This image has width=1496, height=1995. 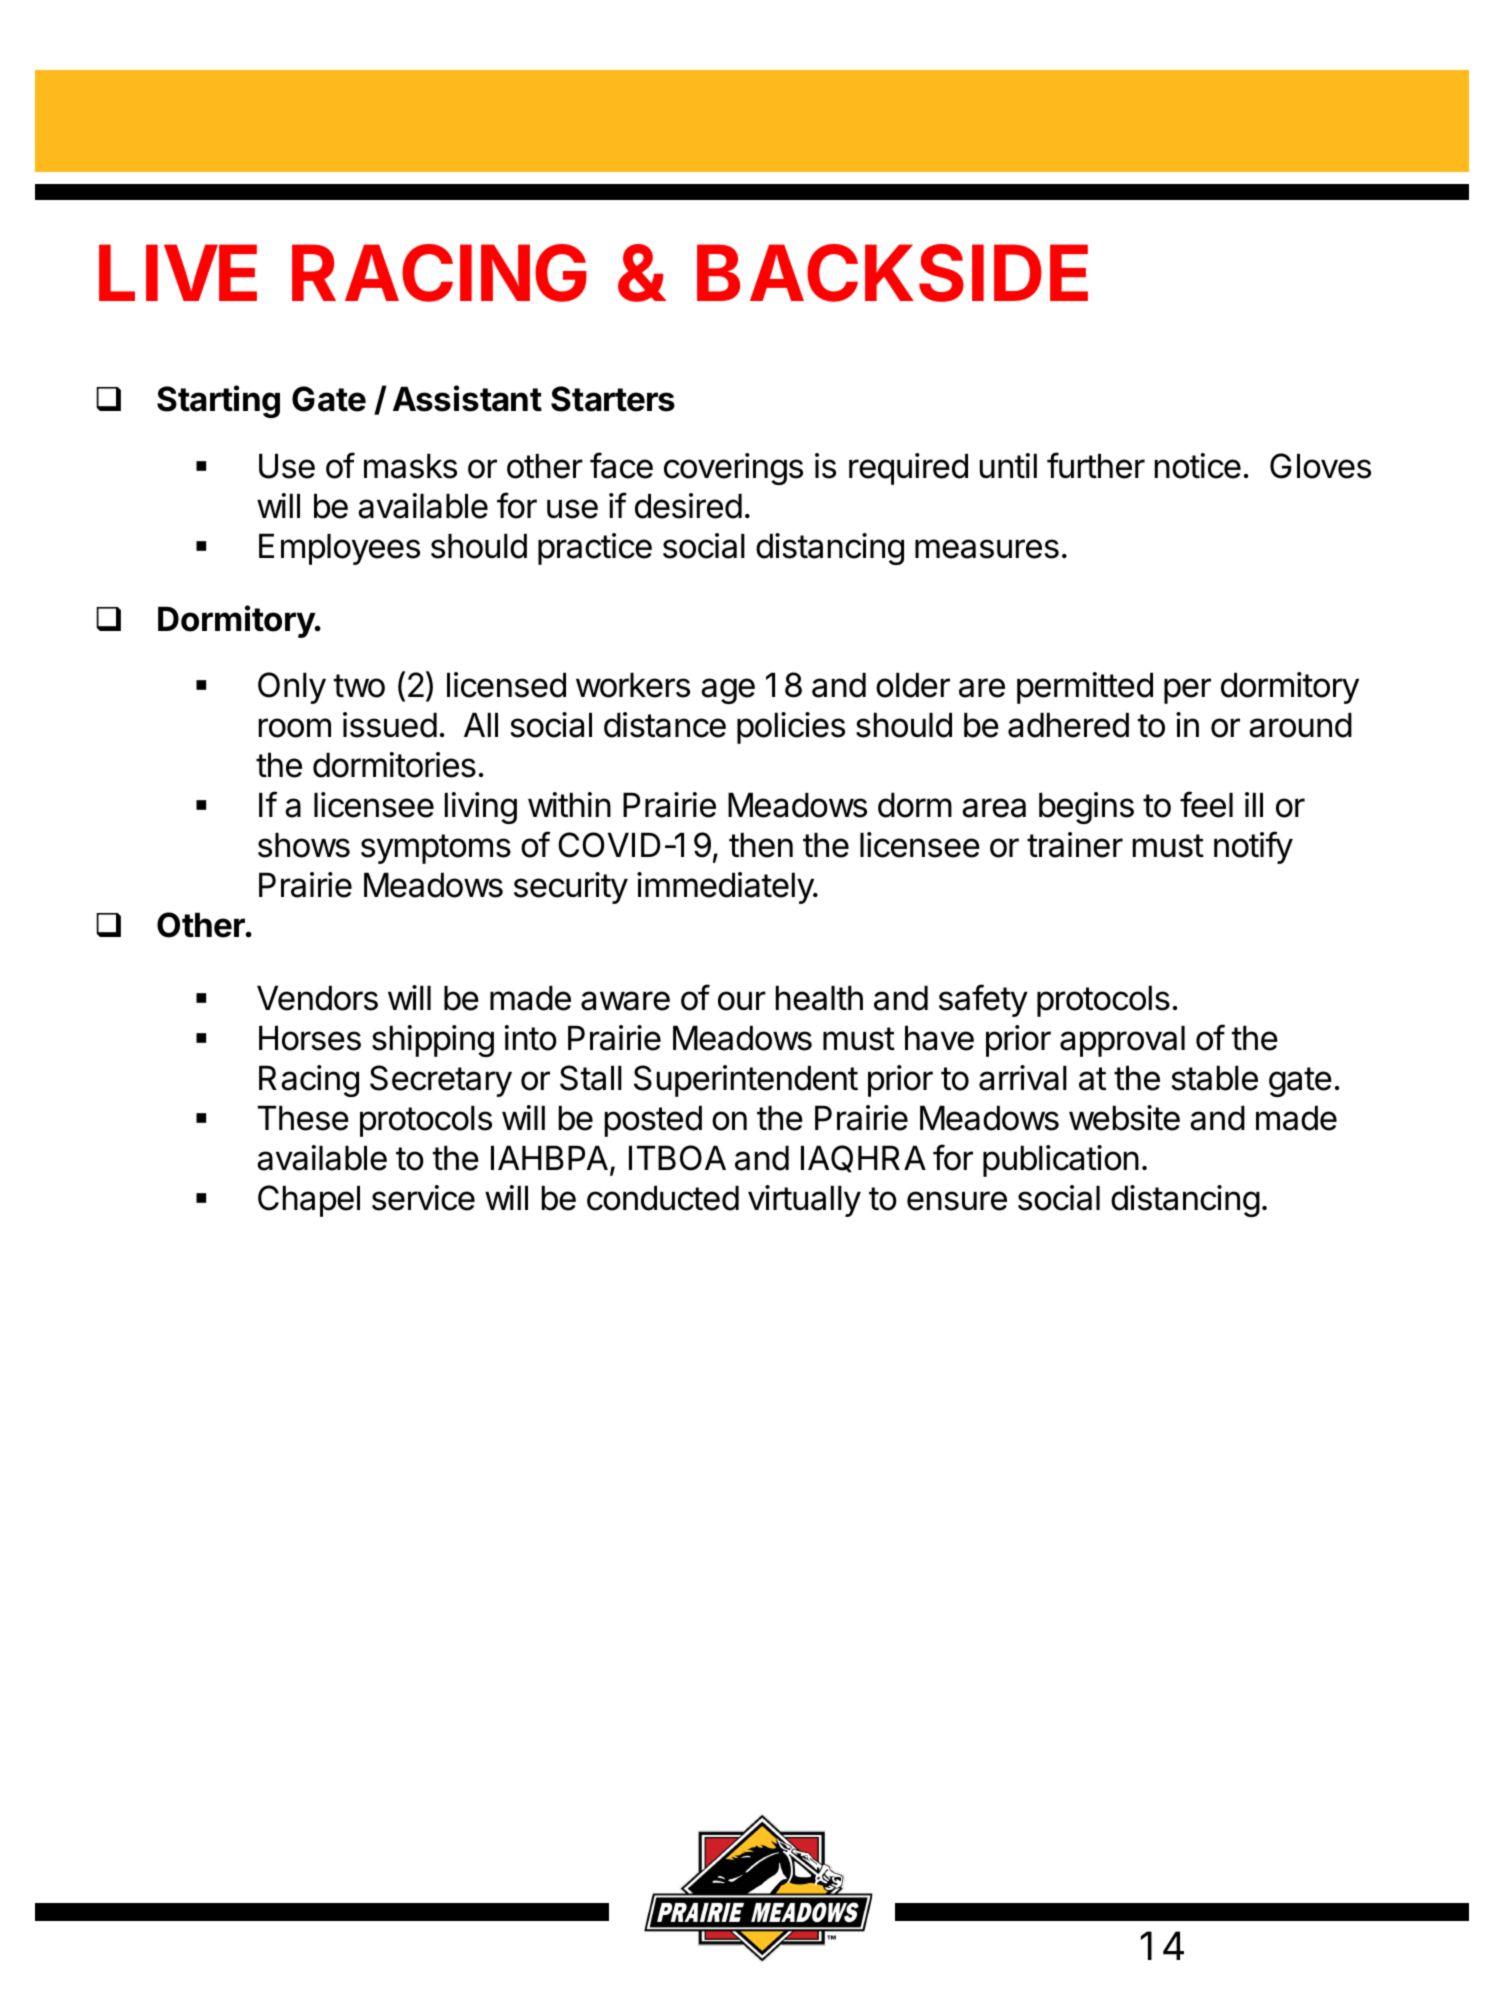 I want to click on virtually, so click(x=804, y=1201).
